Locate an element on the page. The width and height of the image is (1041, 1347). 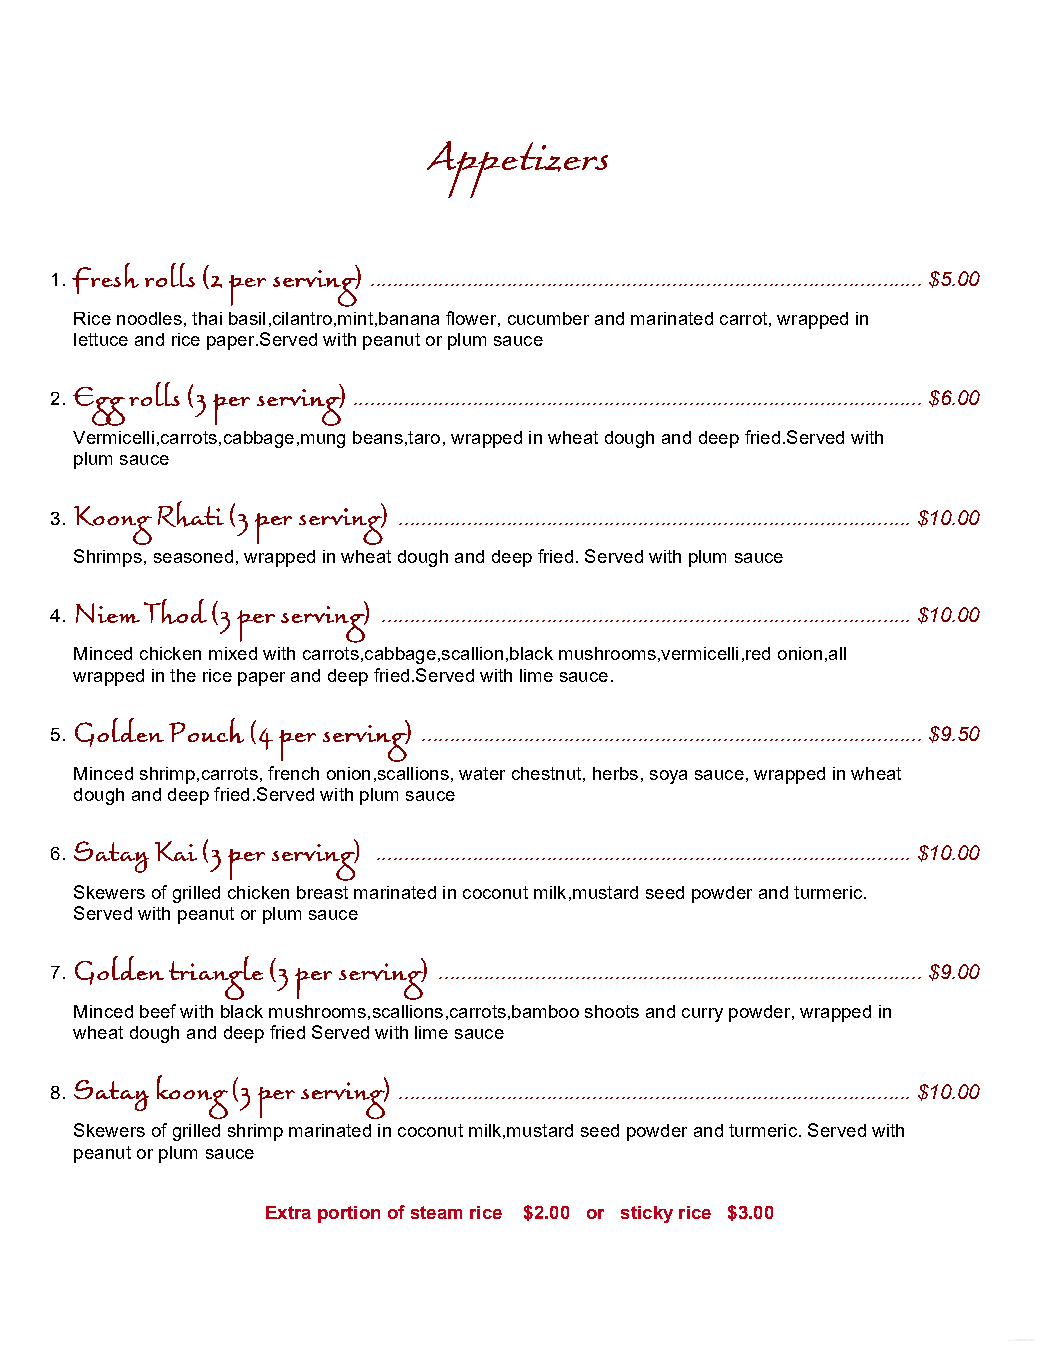
Extra is located at coordinates (288, 1212).
